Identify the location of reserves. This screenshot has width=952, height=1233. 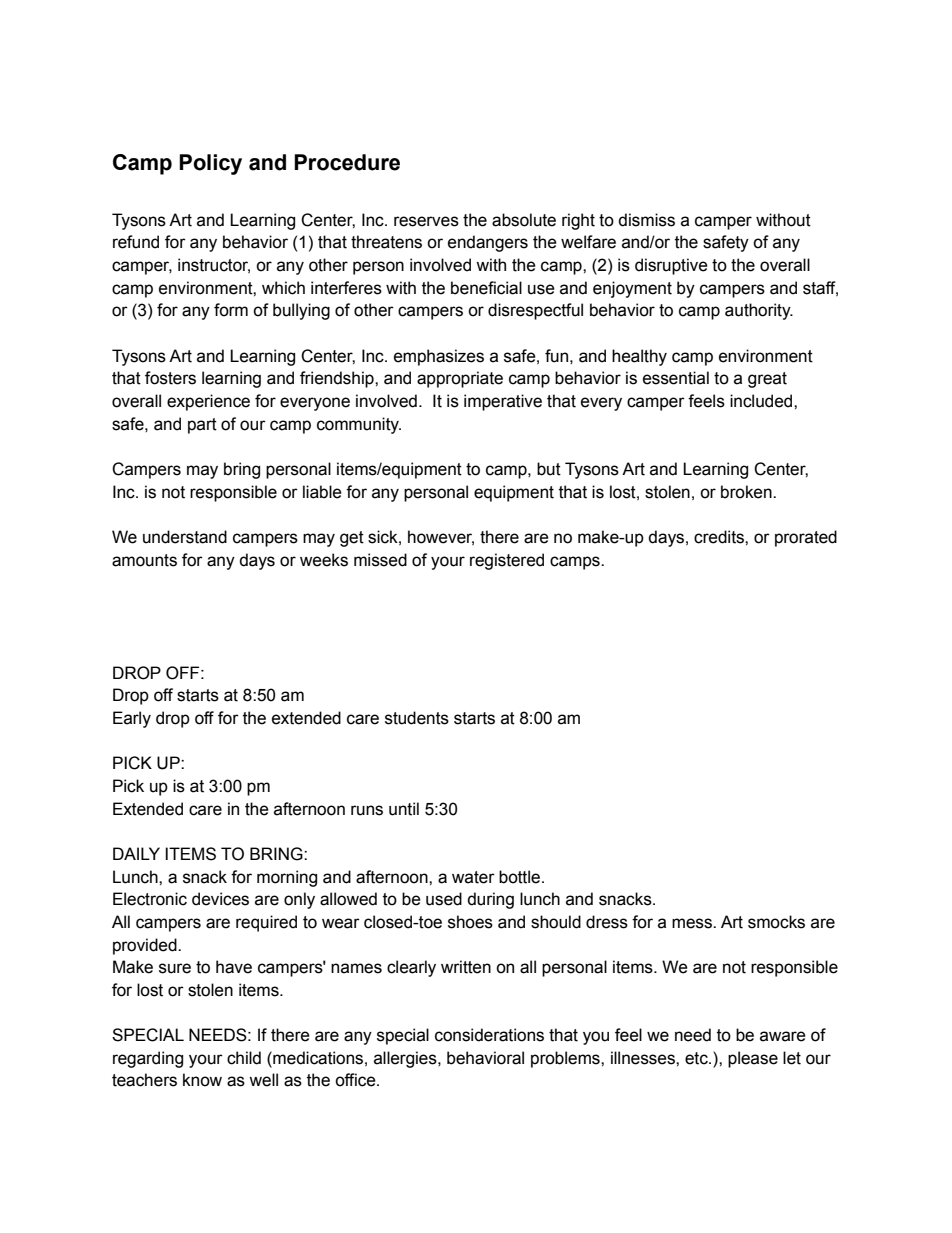
(426, 221).
